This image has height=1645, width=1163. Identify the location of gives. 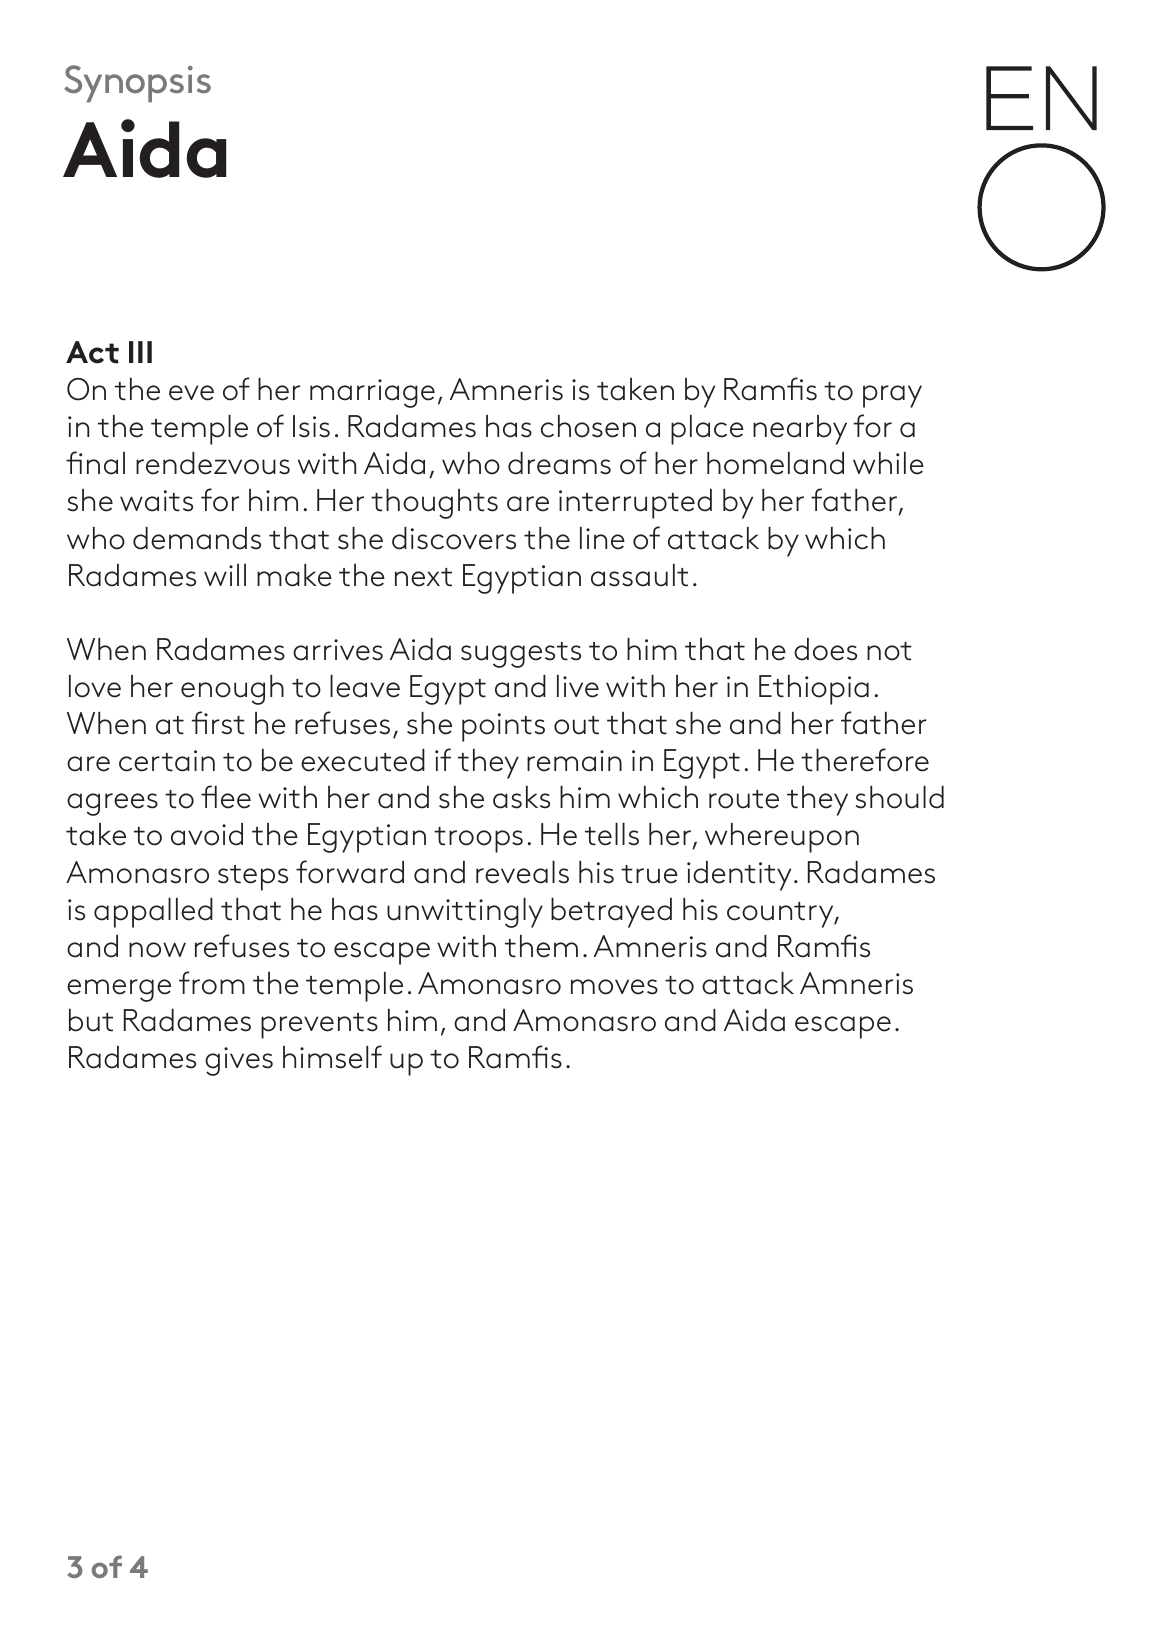
(239, 1061).
